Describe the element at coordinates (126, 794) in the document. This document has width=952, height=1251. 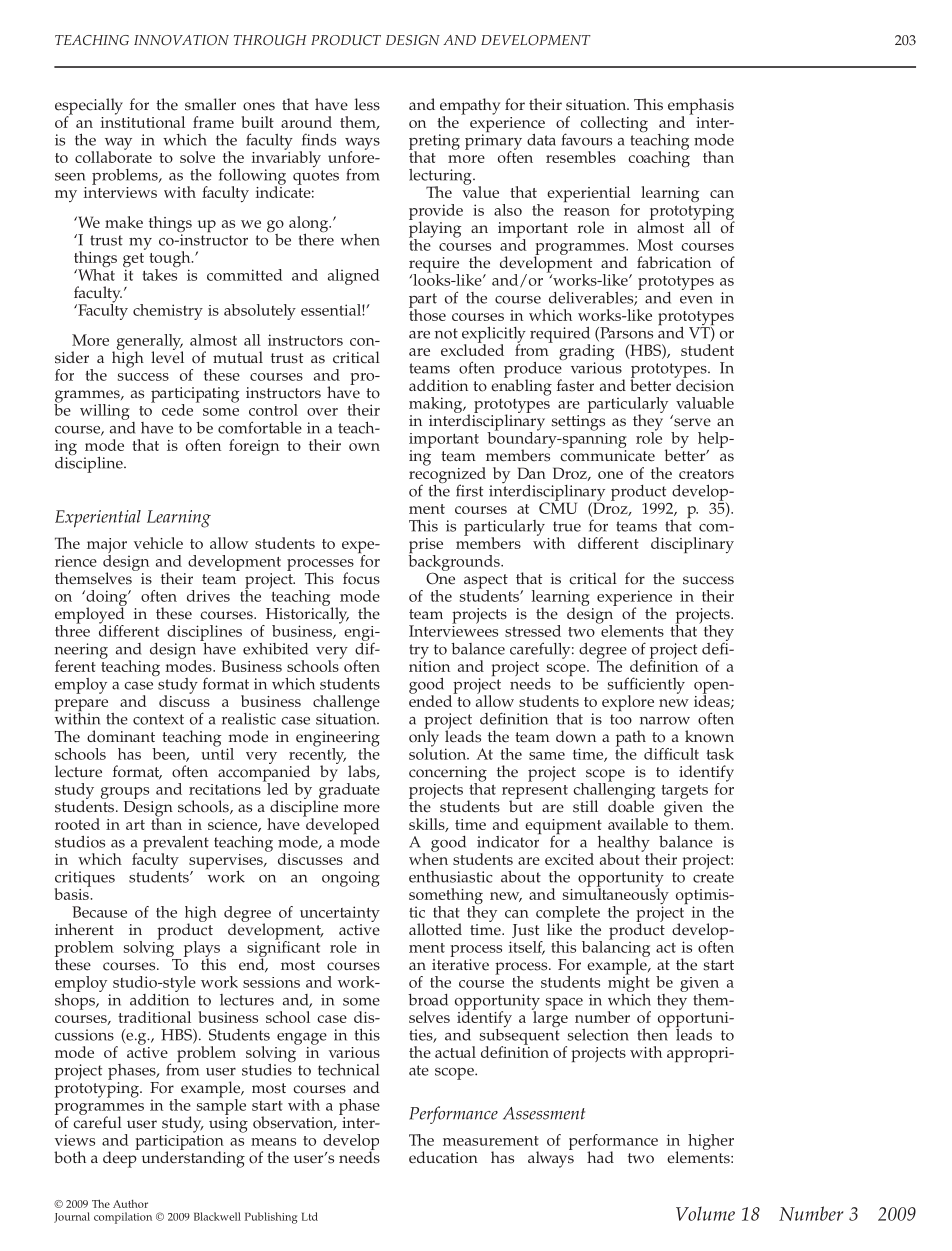
I see `groups` at that location.
